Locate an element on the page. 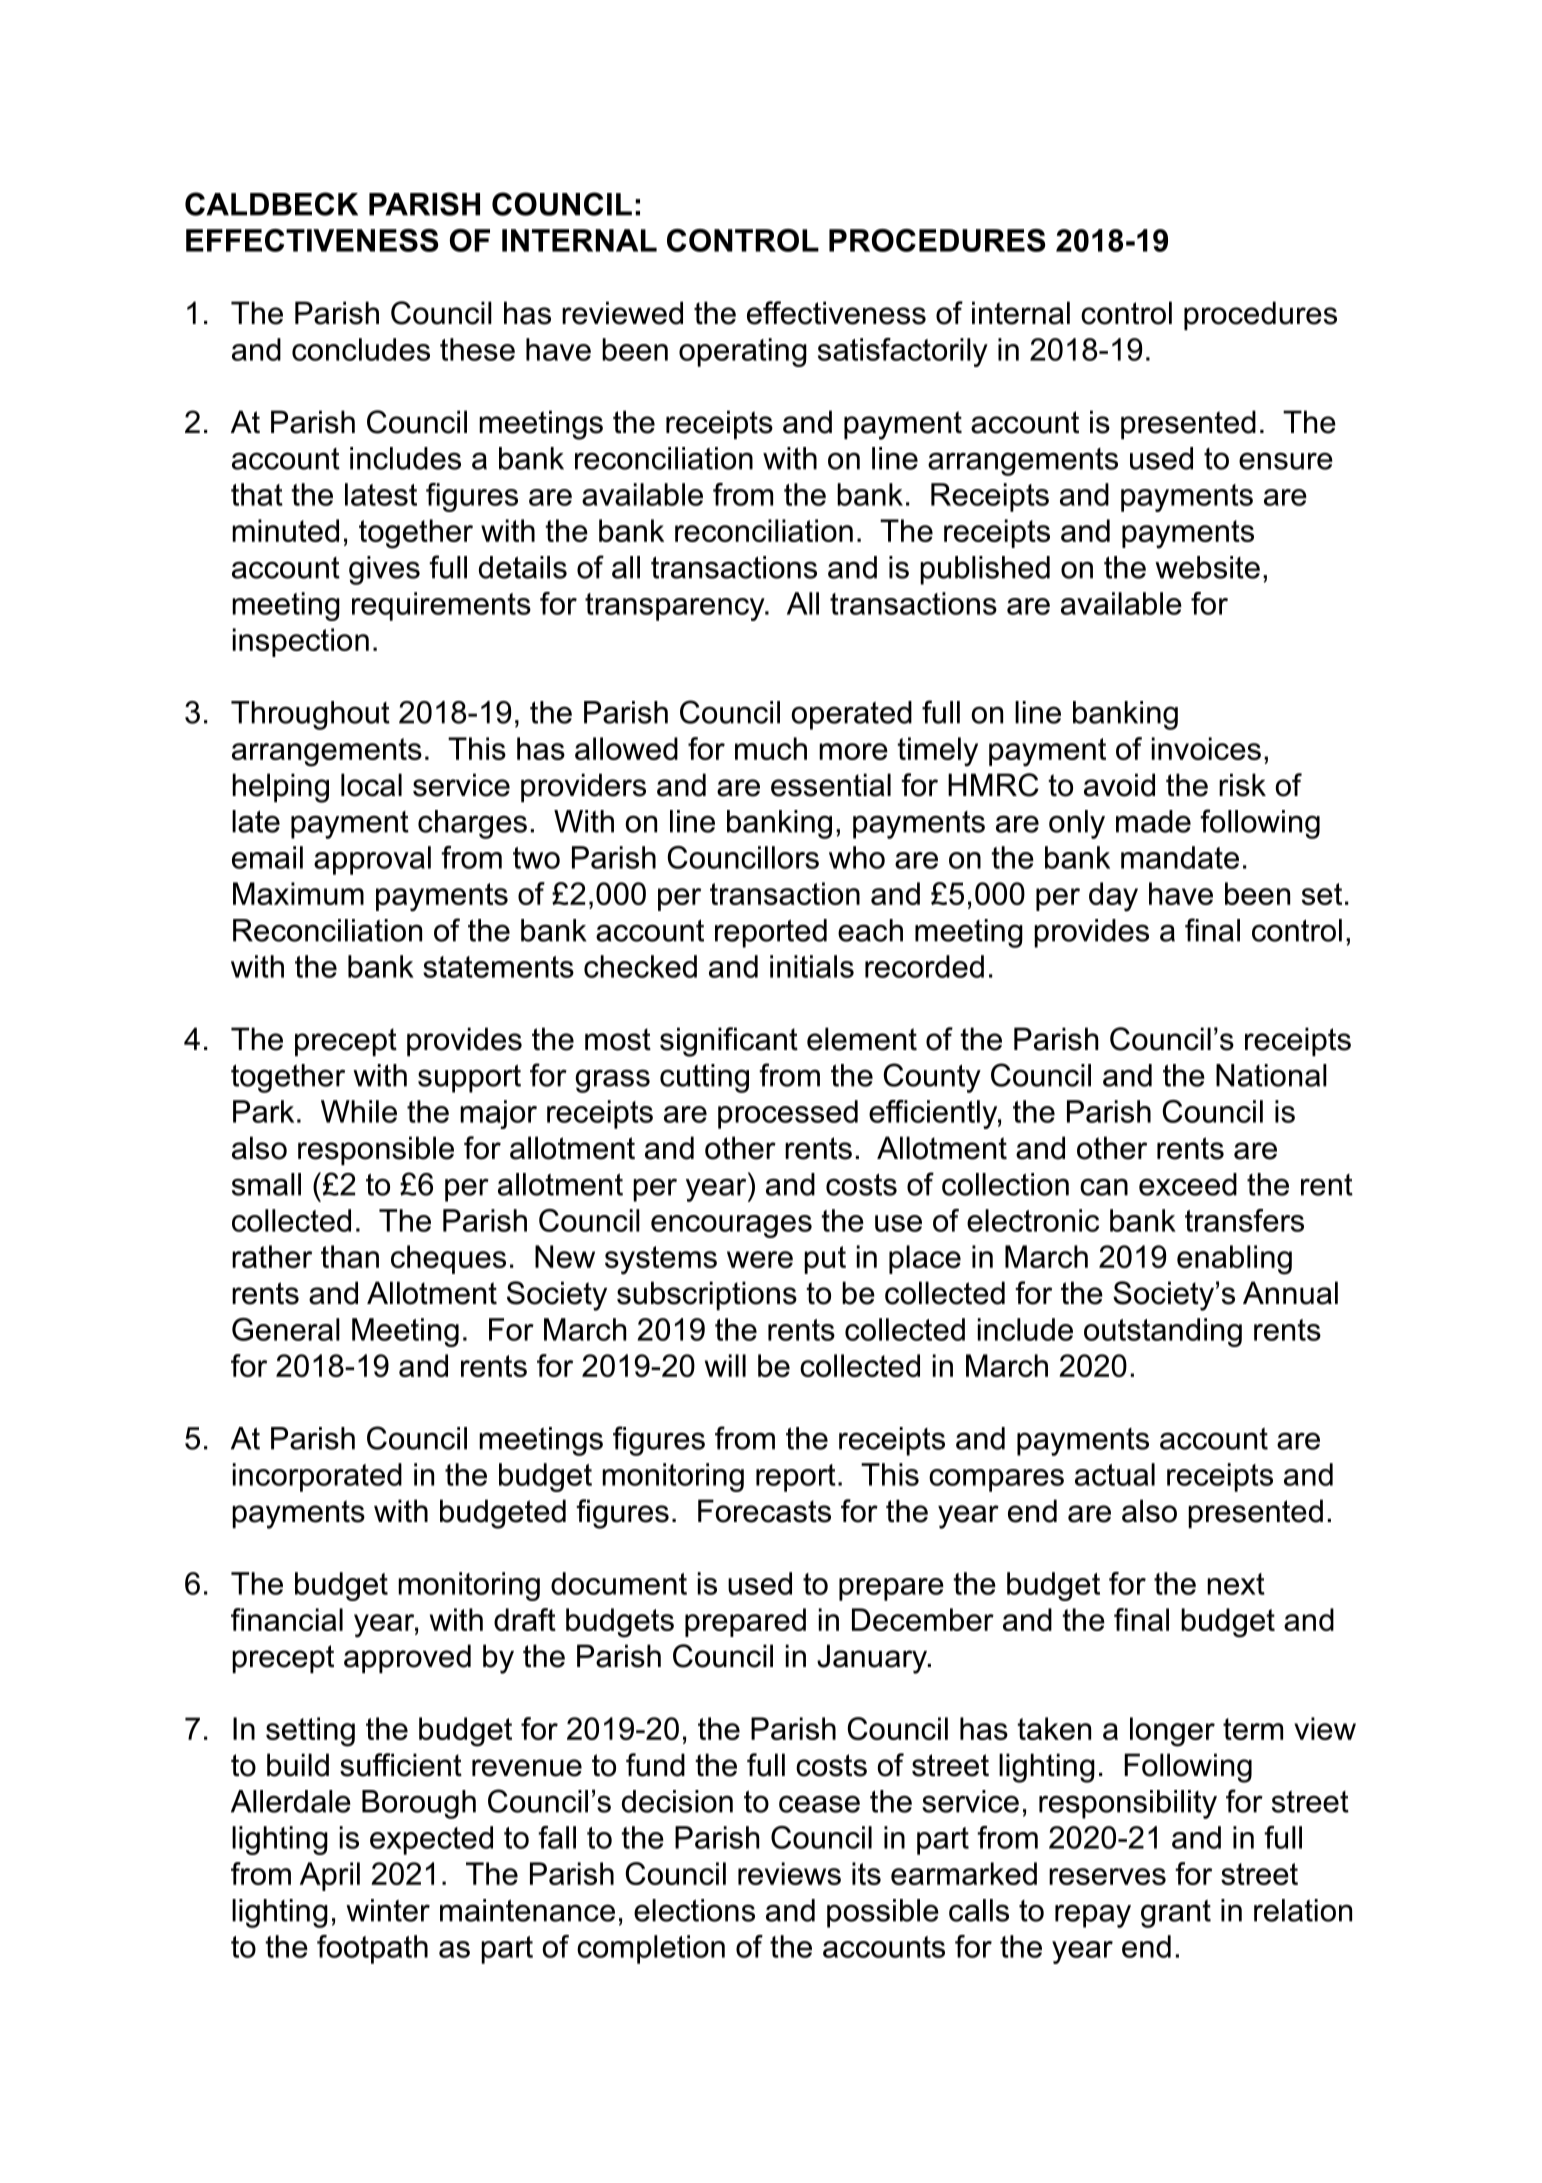 This document has width=1542, height=2183. will is located at coordinates (725, 1365).
